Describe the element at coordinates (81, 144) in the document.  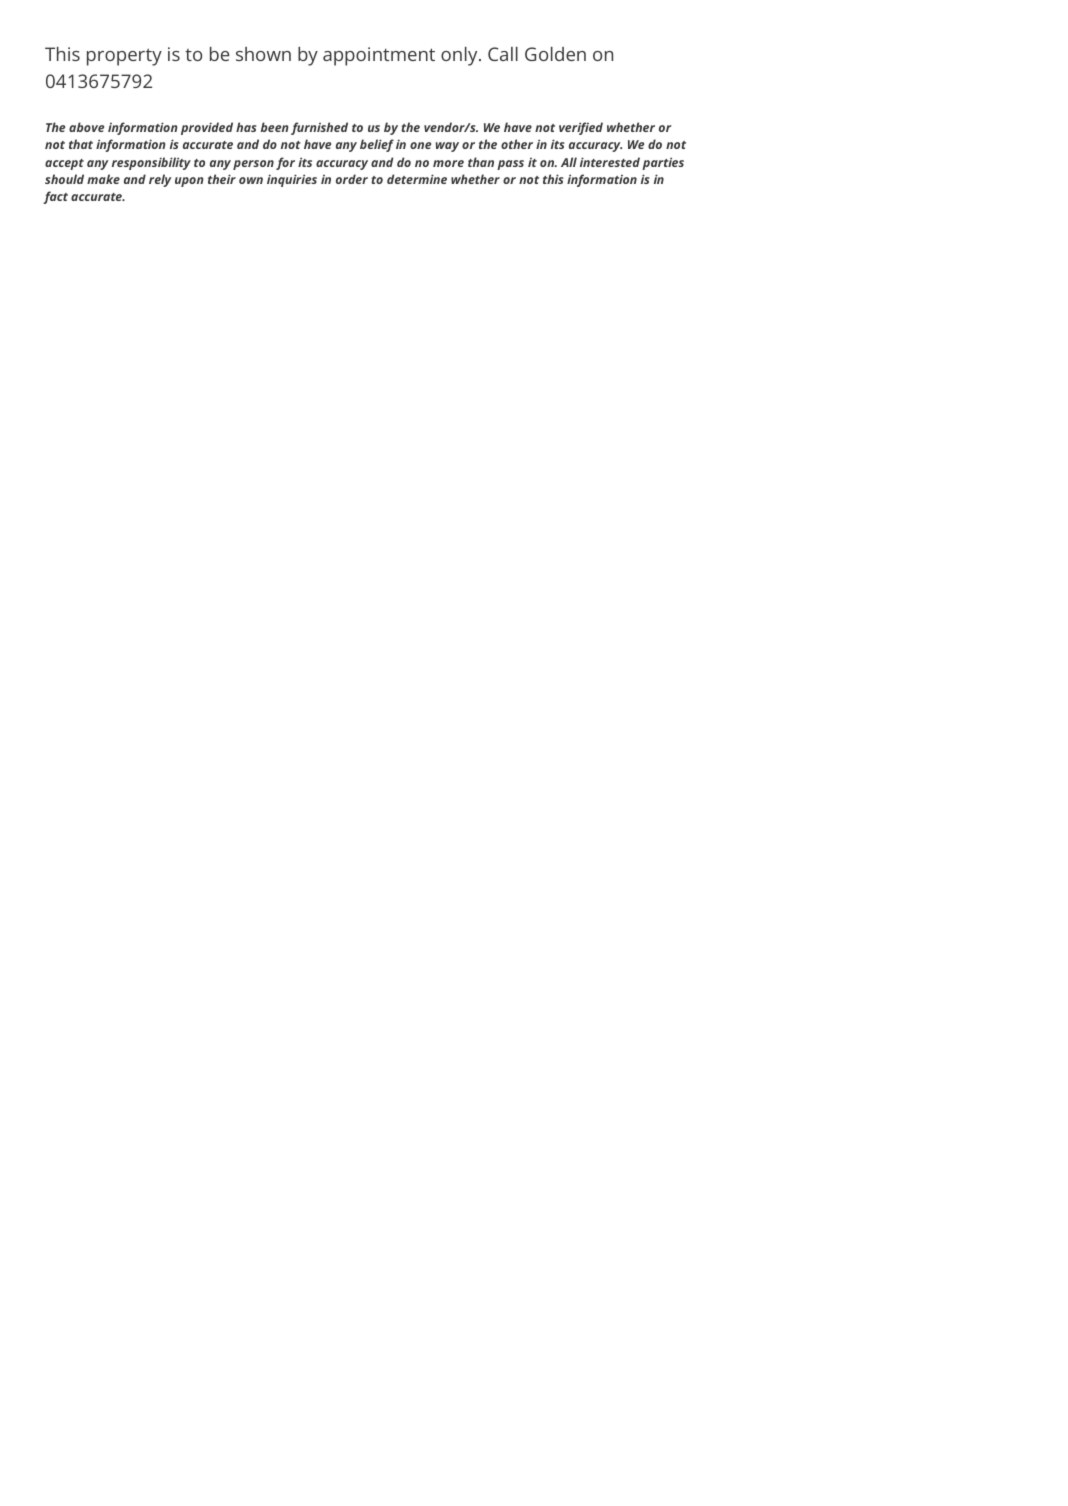
I see `that` at that location.
